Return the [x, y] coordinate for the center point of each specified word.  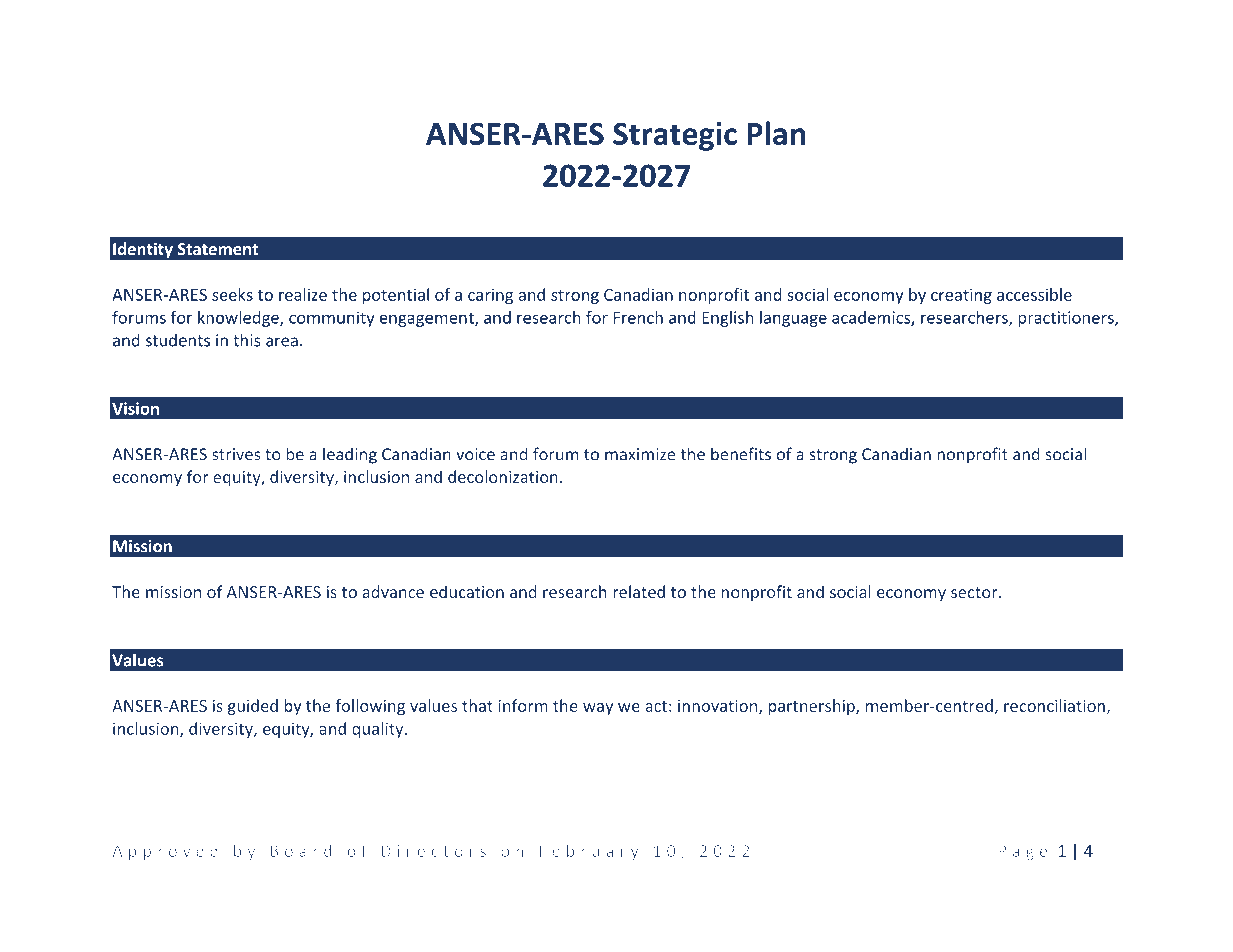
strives [236, 454]
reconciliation [1054, 705]
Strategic [675, 136]
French [638, 317]
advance [393, 591]
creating [961, 296]
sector [975, 592]
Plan [776, 133]
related [639, 591]
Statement [218, 249]
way [598, 709]
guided [253, 707]
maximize [640, 454]
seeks [232, 294]
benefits [741, 454]
